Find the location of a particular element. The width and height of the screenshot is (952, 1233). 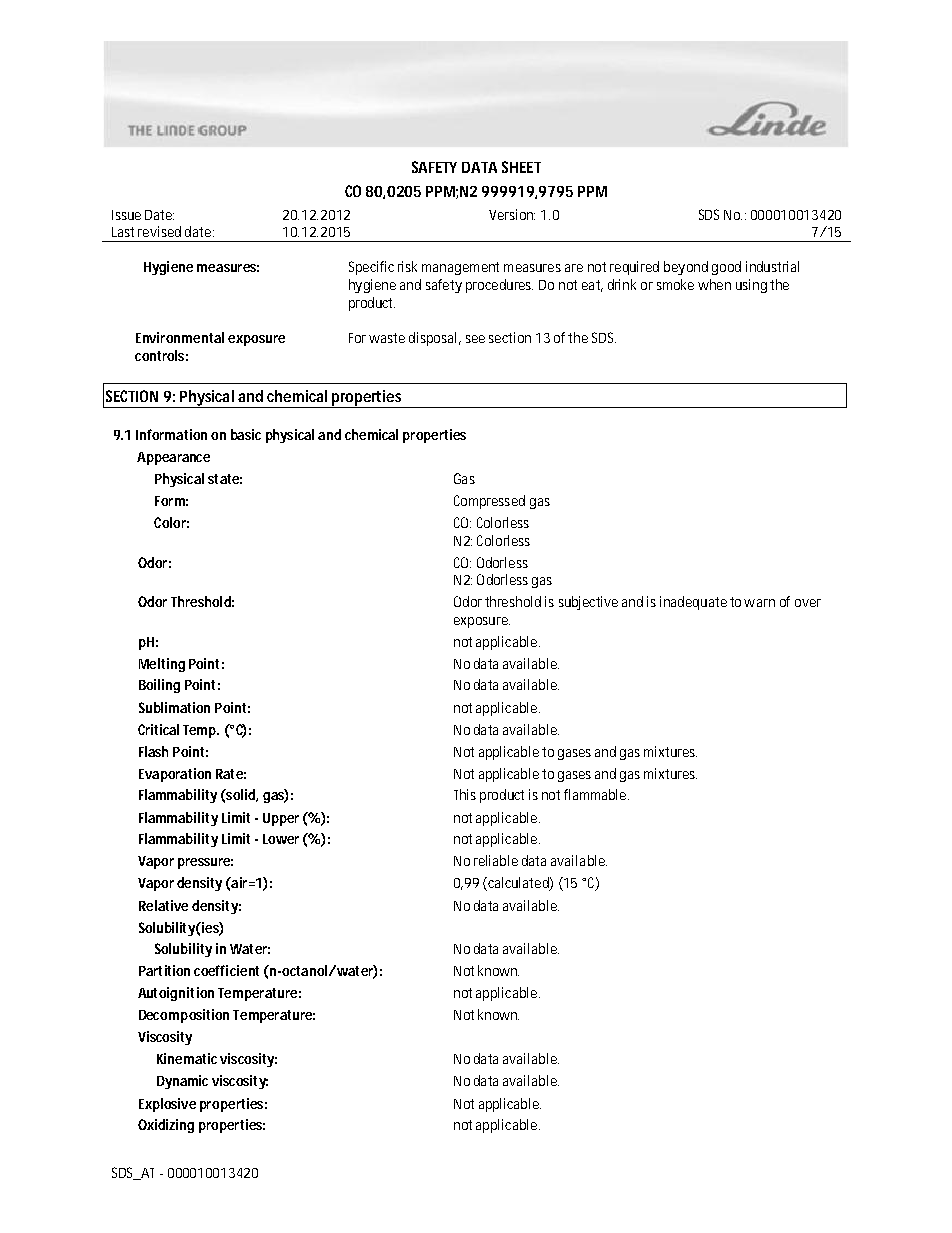

subjective is located at coordinates (588, 603).
